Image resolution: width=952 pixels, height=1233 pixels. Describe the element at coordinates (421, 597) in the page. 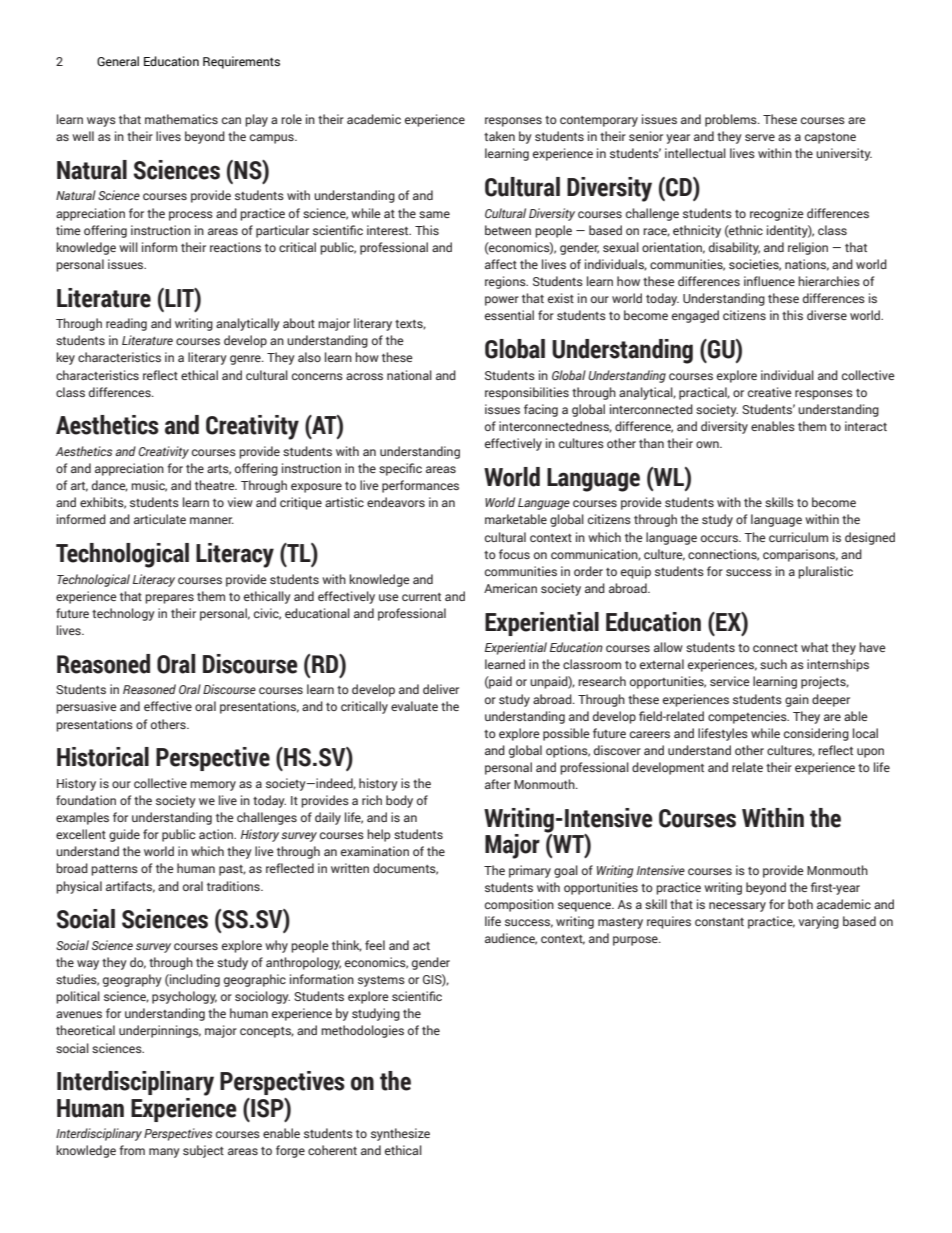

I see `current` at that location.
